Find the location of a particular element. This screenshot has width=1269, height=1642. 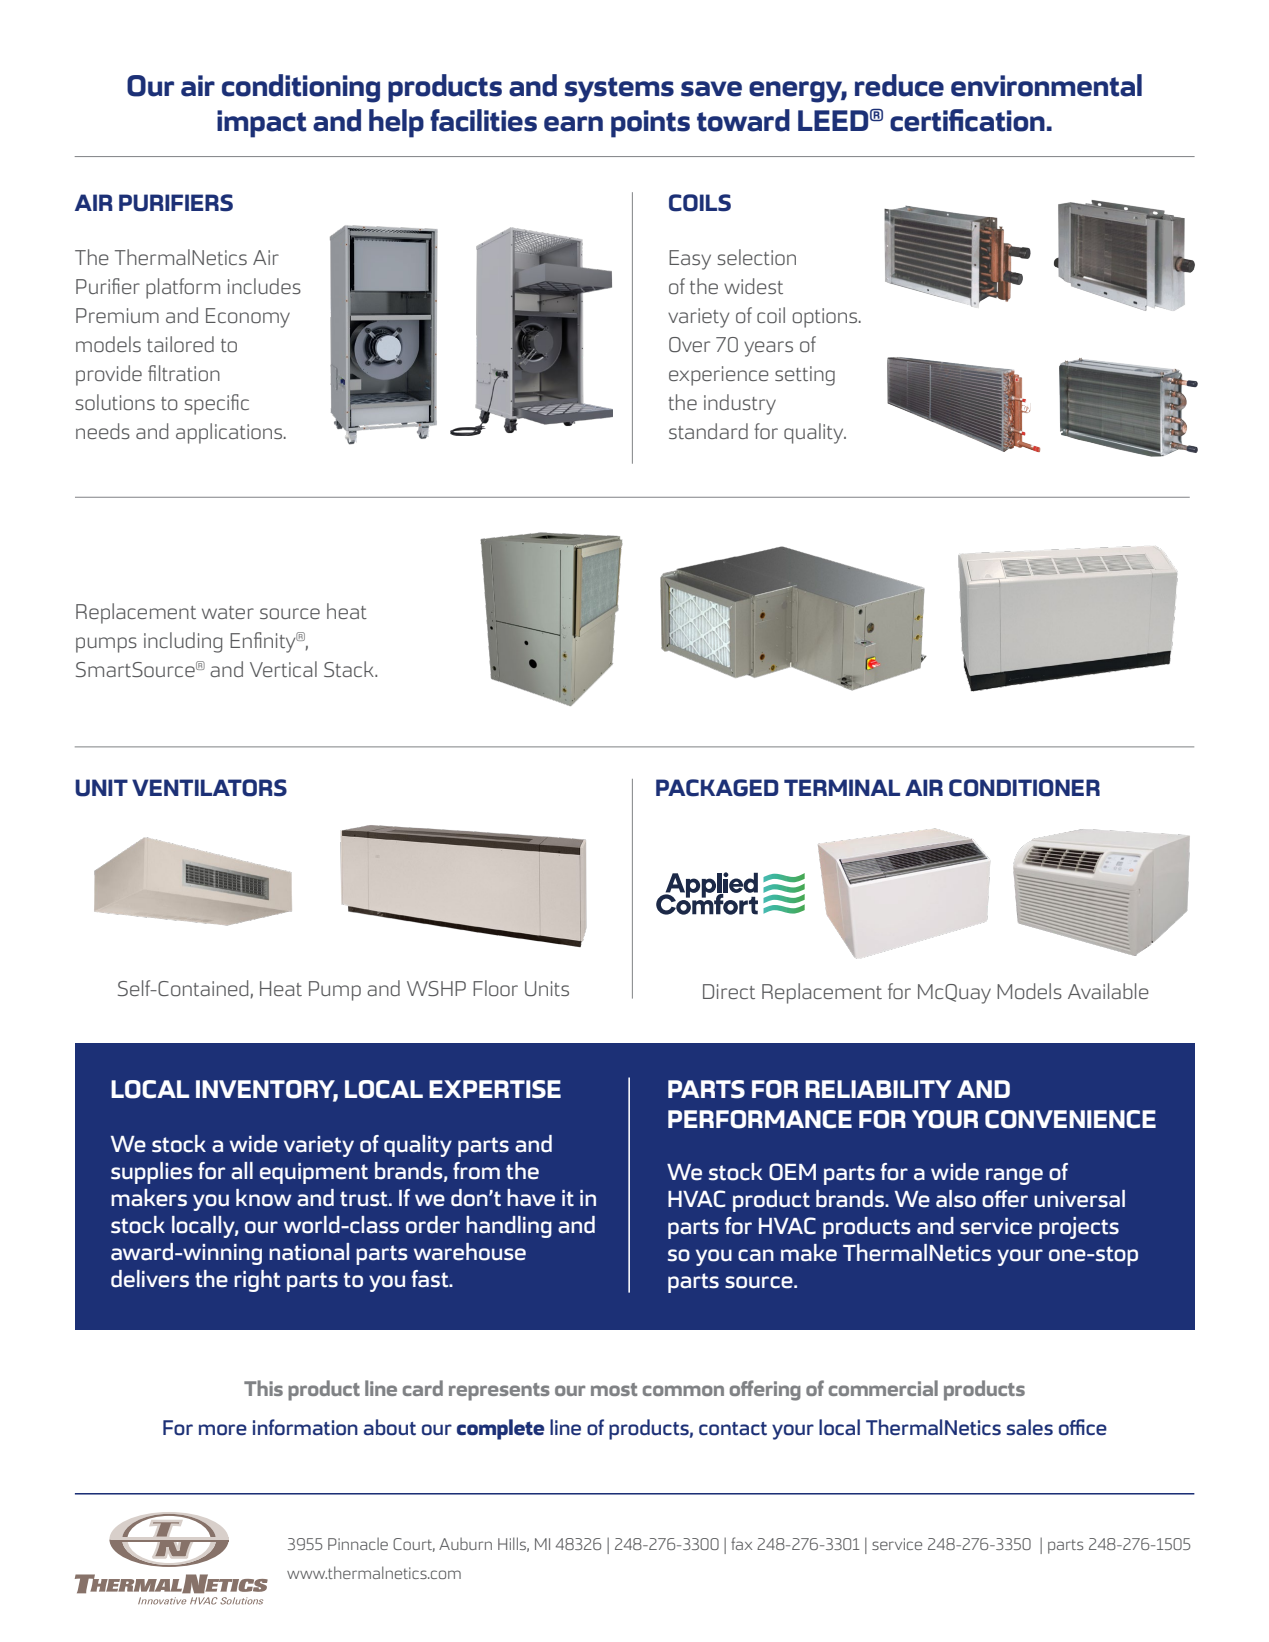

range is located at coordinates (1014, 1176).
